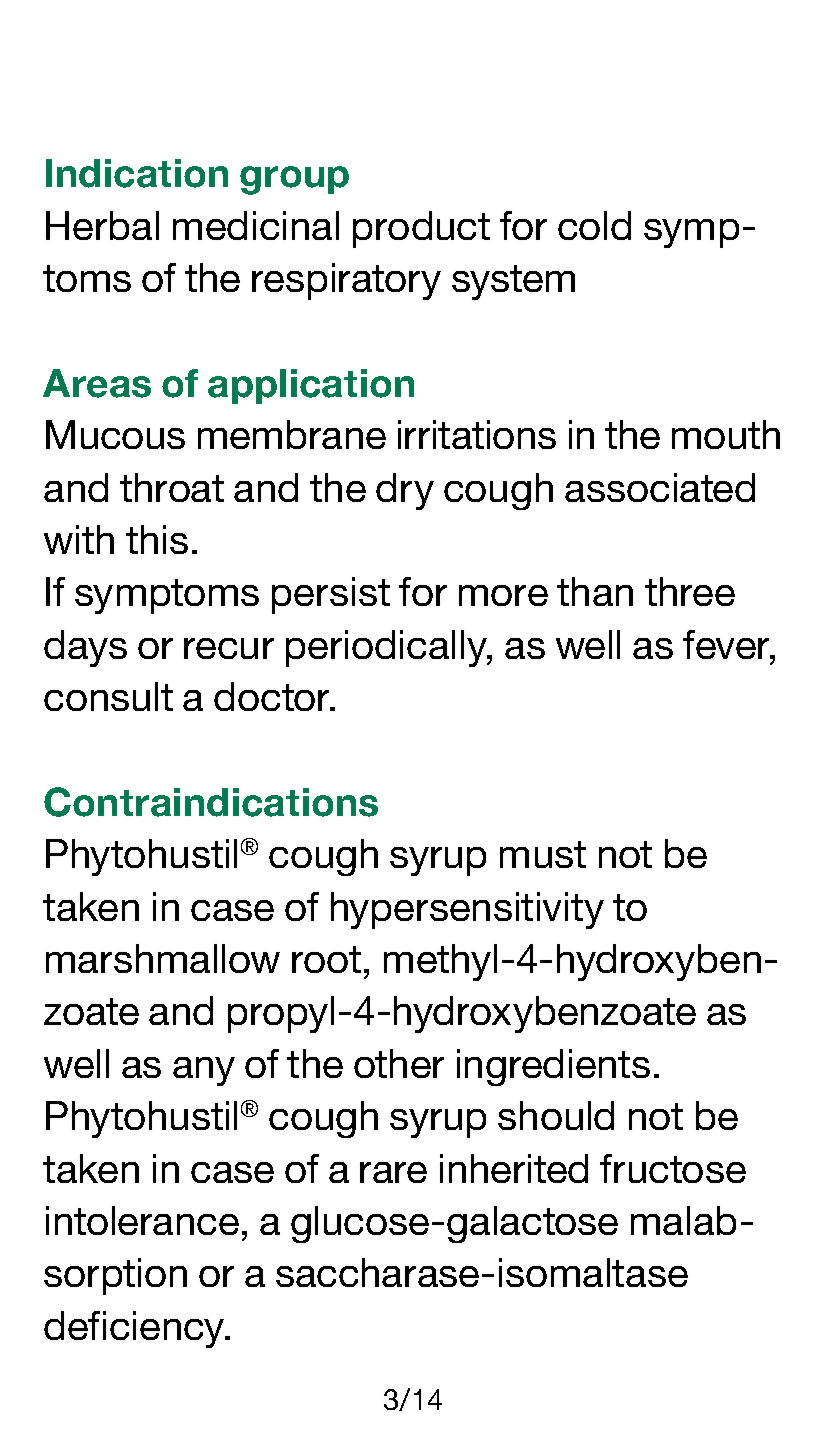  What do you see at coordinates (594, 225) in the screenshot?
I see `cold` at bounding box center [594, 225].
